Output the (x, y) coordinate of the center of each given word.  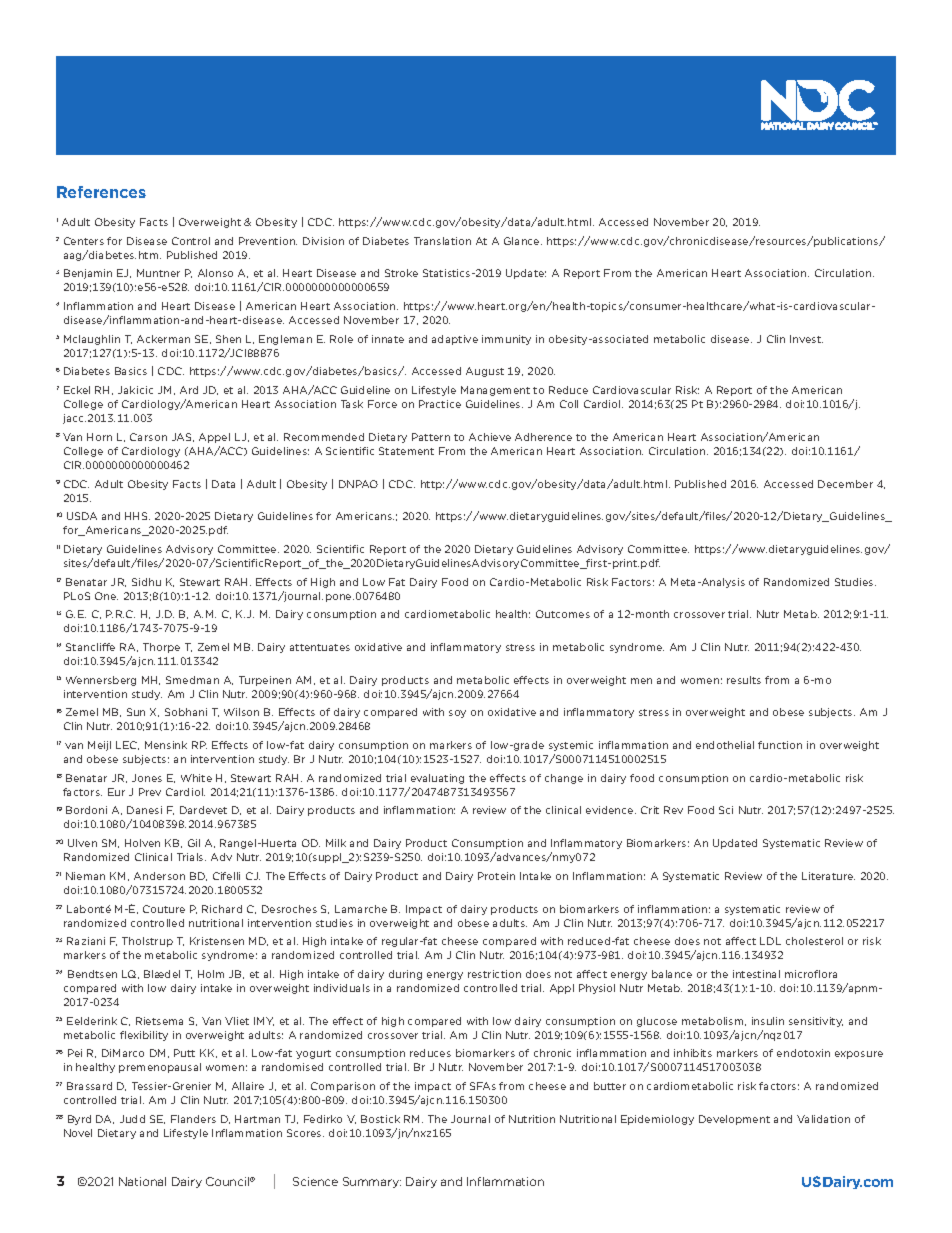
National (142, 1181)
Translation (442, 241)
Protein (496, 876)
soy (457, 714)
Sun (136, 712)
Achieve (490, 437)
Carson (148, 437)
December (845, 484)
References (101, 192)
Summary (372, 1182)
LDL (770, 941)
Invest (806, 339)
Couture (164, 909)
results (744, 680)
